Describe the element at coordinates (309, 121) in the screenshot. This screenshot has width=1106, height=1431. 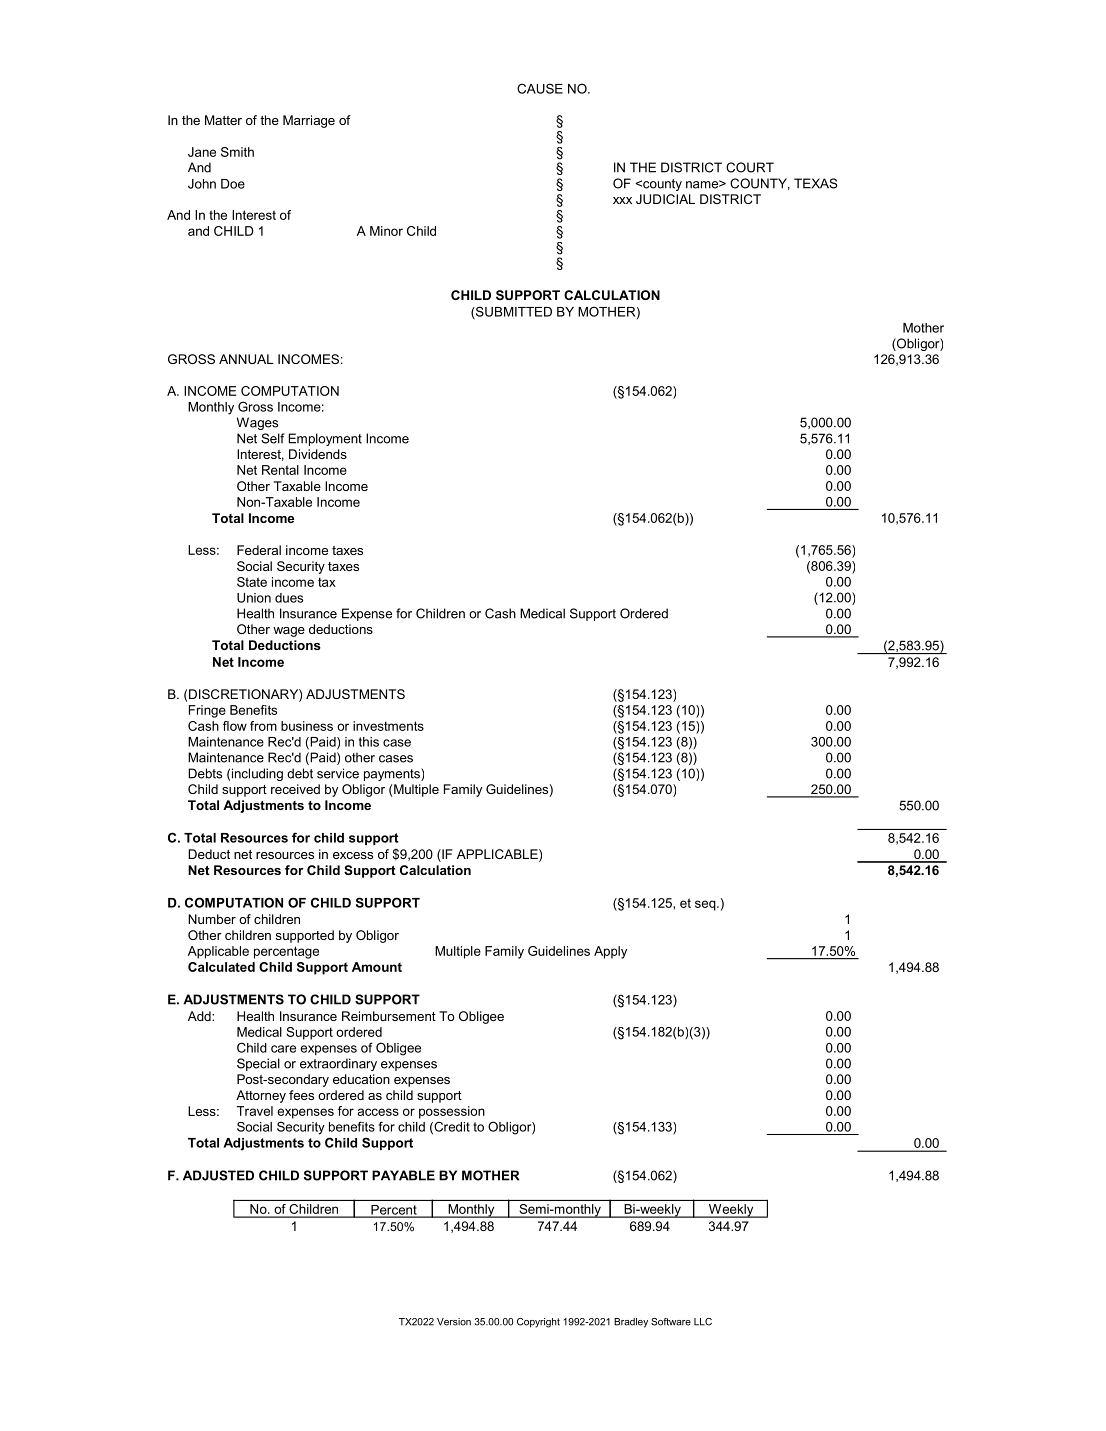
I see `Marriage` at that location.
